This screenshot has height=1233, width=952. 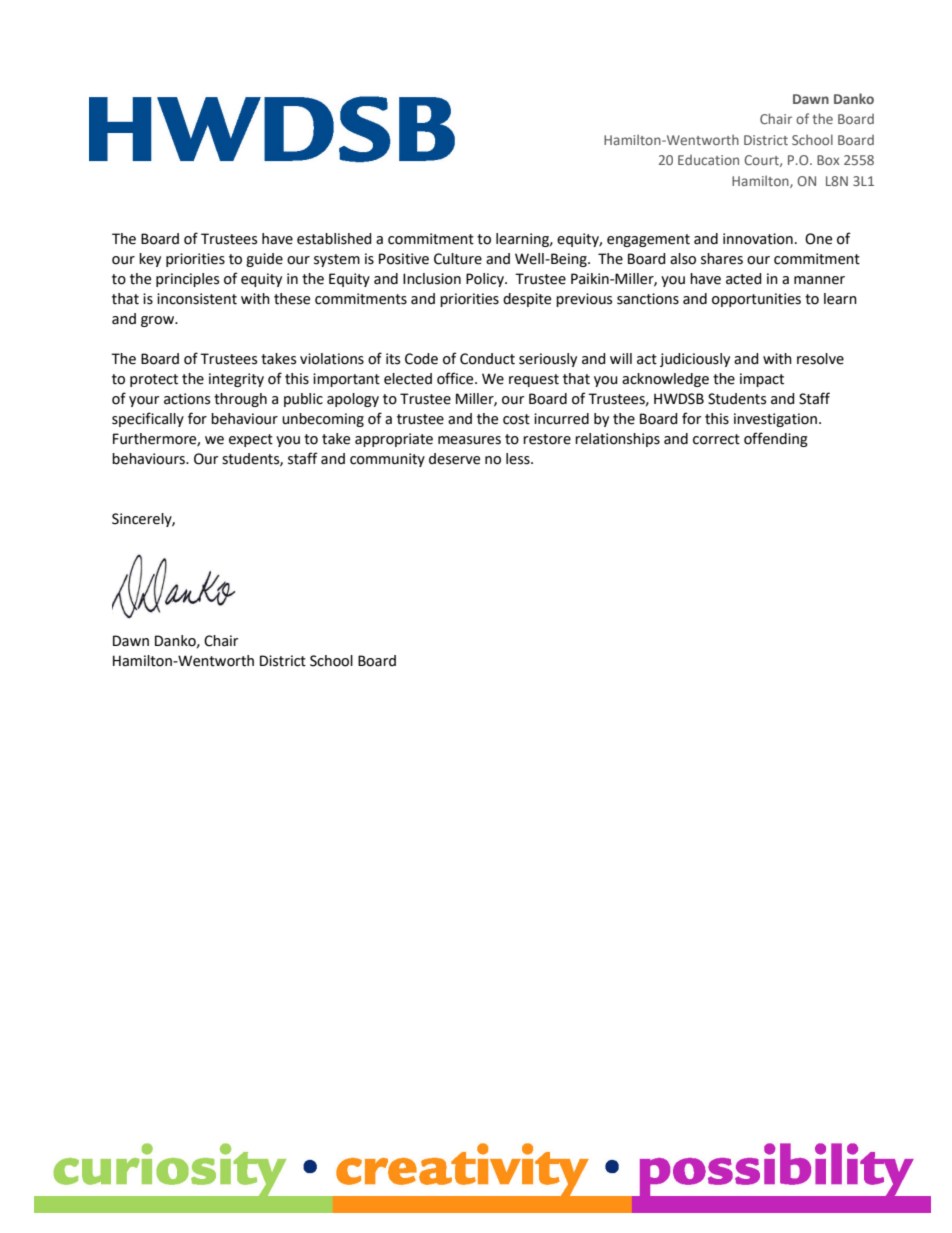 What do you see at coordinates (828, 160) in the screenshot?
I see `Box` at bounding box center [828, 160].
